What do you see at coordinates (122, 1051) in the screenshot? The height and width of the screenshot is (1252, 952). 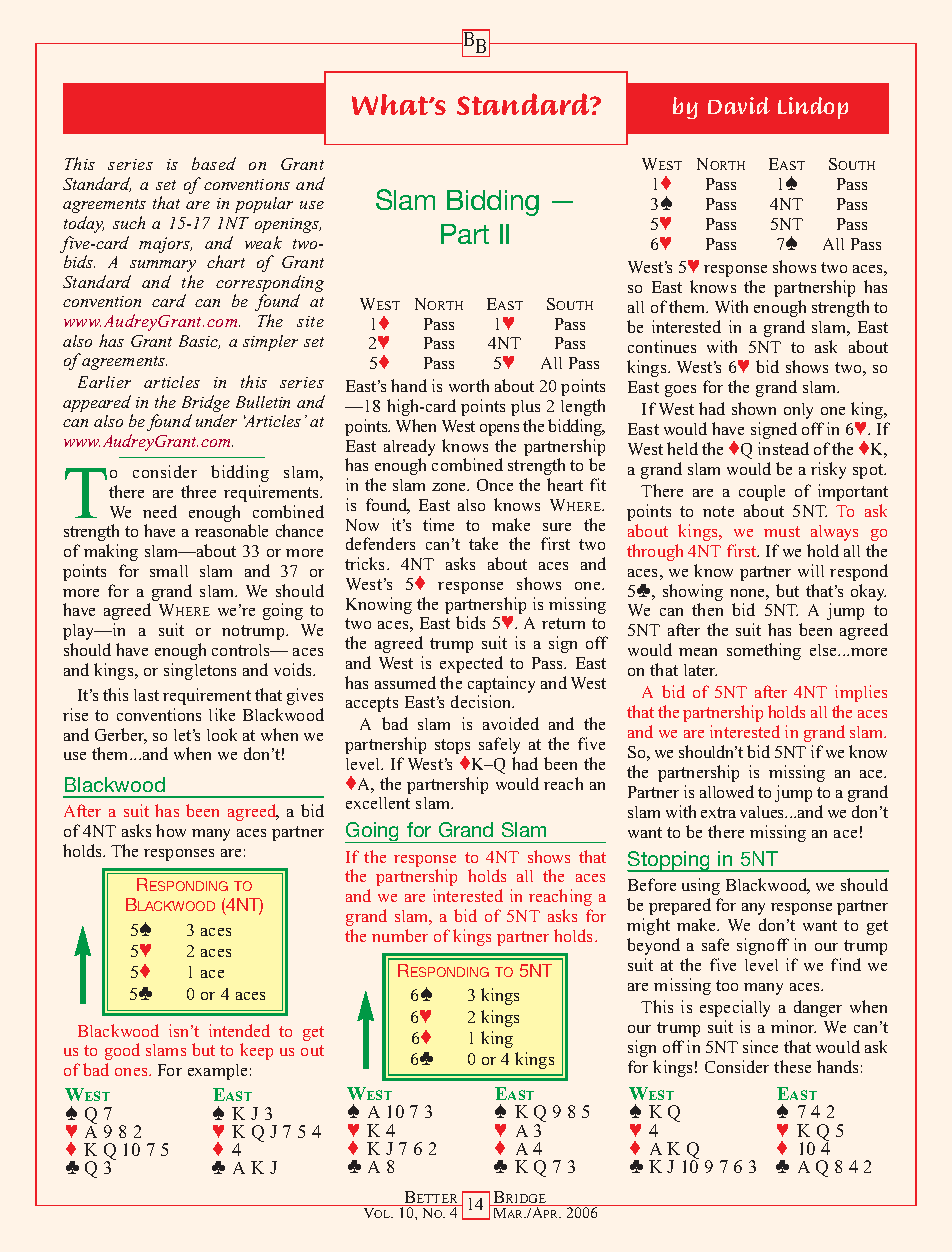 I see `good` at bounding box center [122, 1051].
